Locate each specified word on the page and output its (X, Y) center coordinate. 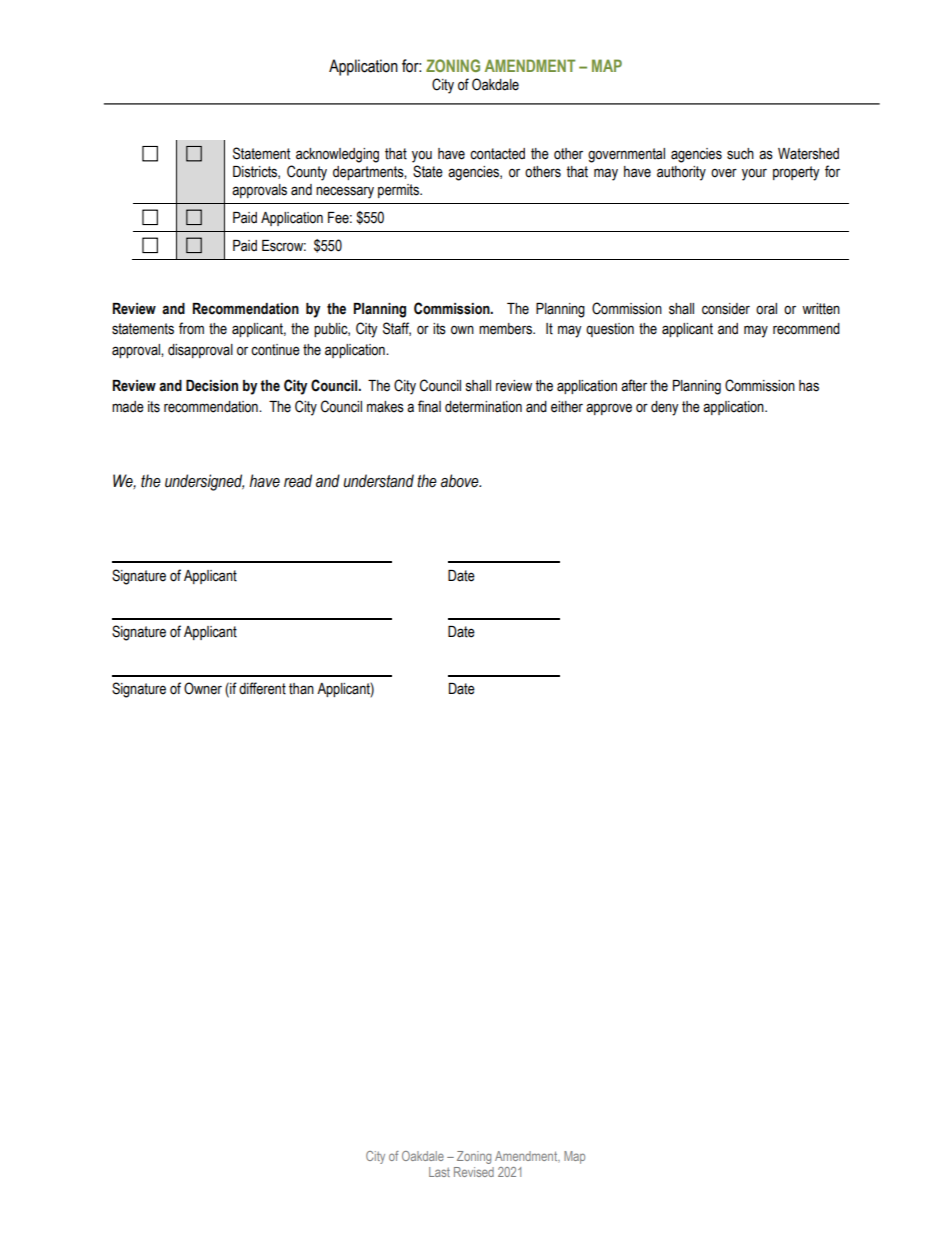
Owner (203, 688)
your (754, 174)
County (307, 173)
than (301, 689)
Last (439, 1172)
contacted (497, 154)
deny (665, 408)
